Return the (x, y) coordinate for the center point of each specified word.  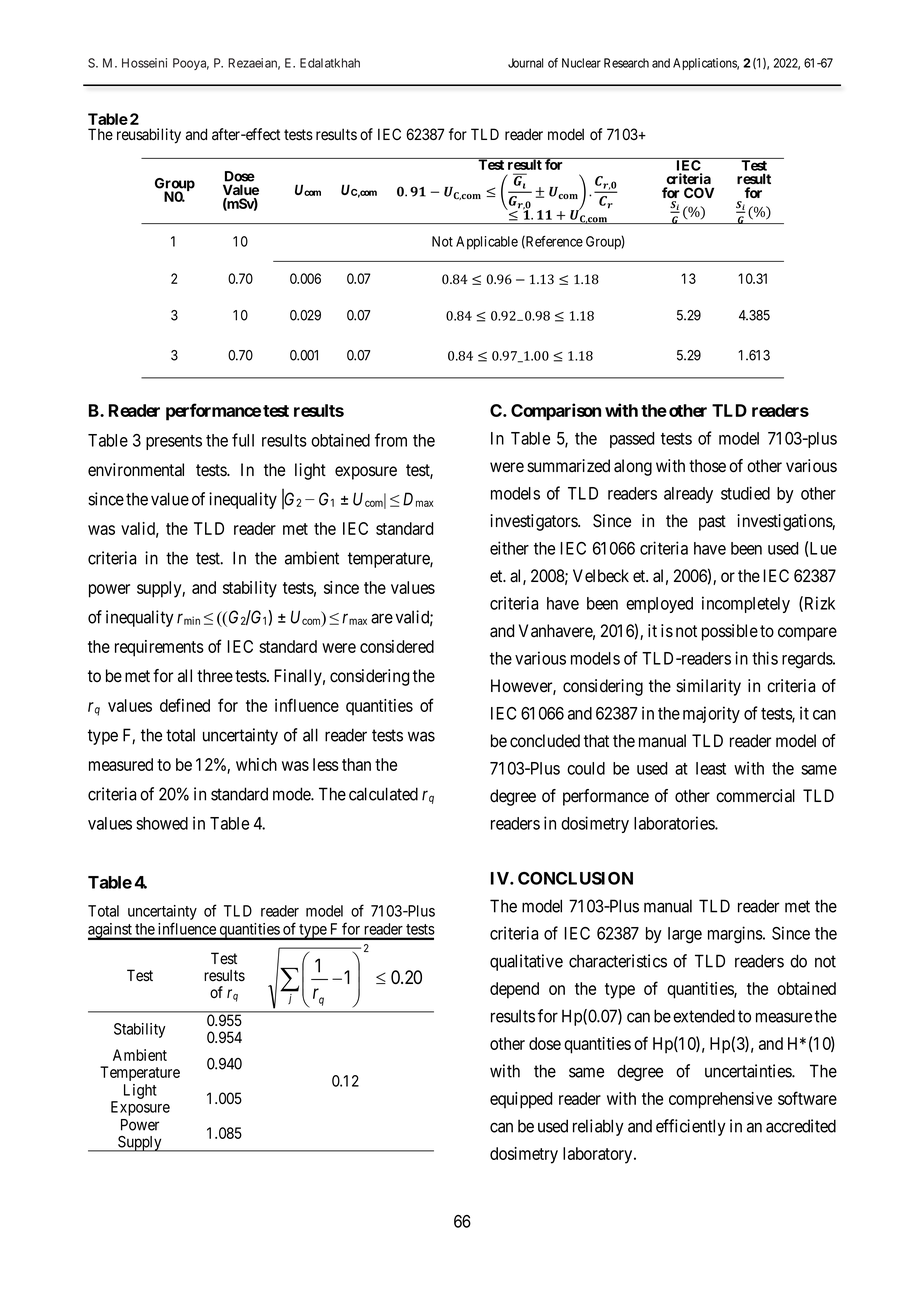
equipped (521, 1100)
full (243, 440)
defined (185, 705)
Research (626, 63)
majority (711, 714)
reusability (149, 136)
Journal (525, 63)
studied (745, 493)
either (509, 548)
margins (736, 935)
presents (174, 442)
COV (699, 192)
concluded (545, 741)
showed (162, 823)
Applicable (487, 243)
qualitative (526, 962)
